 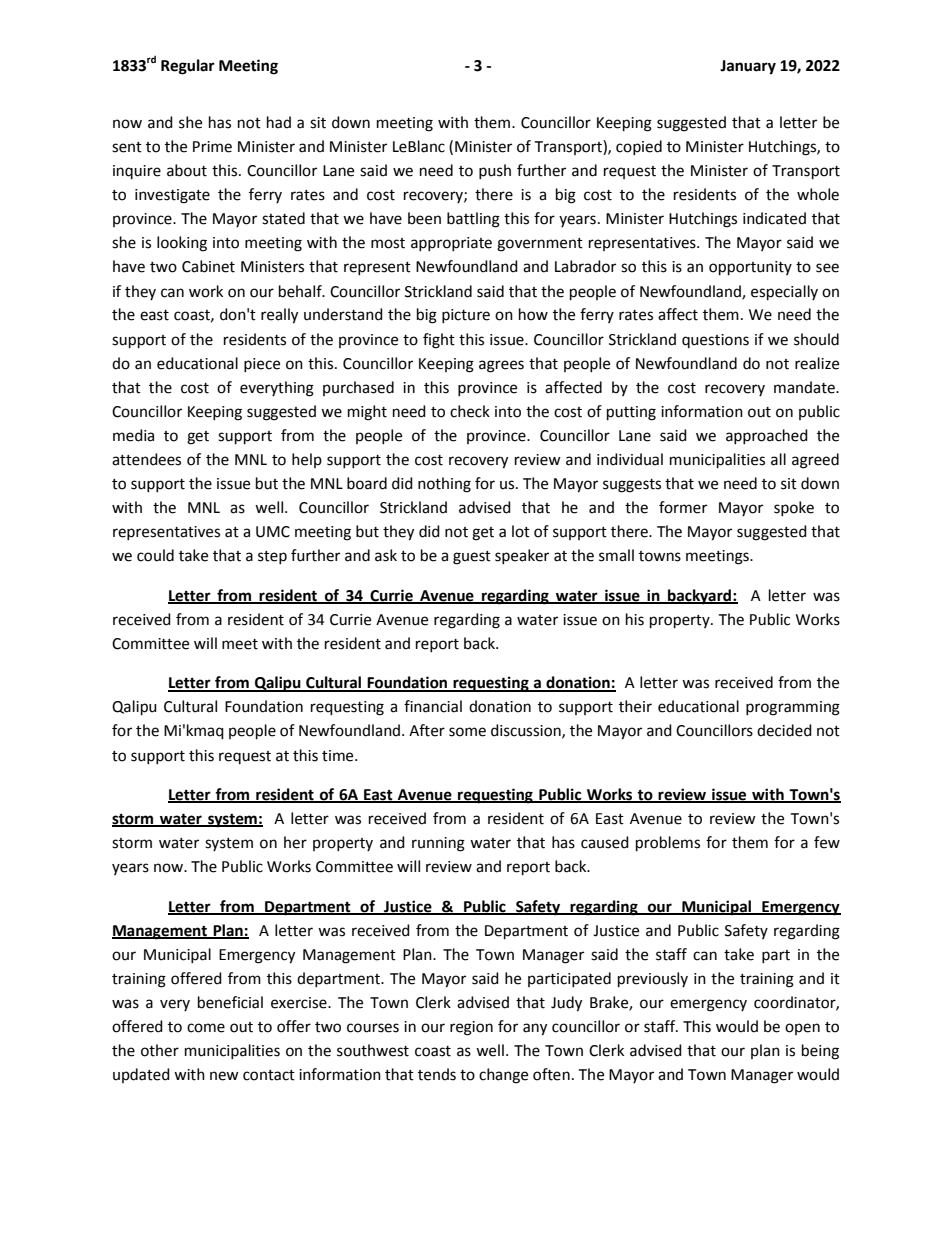 What do you see at coordinates (339, 756) in the screenshot?
I see `time` at bounding box center [339, 756].
